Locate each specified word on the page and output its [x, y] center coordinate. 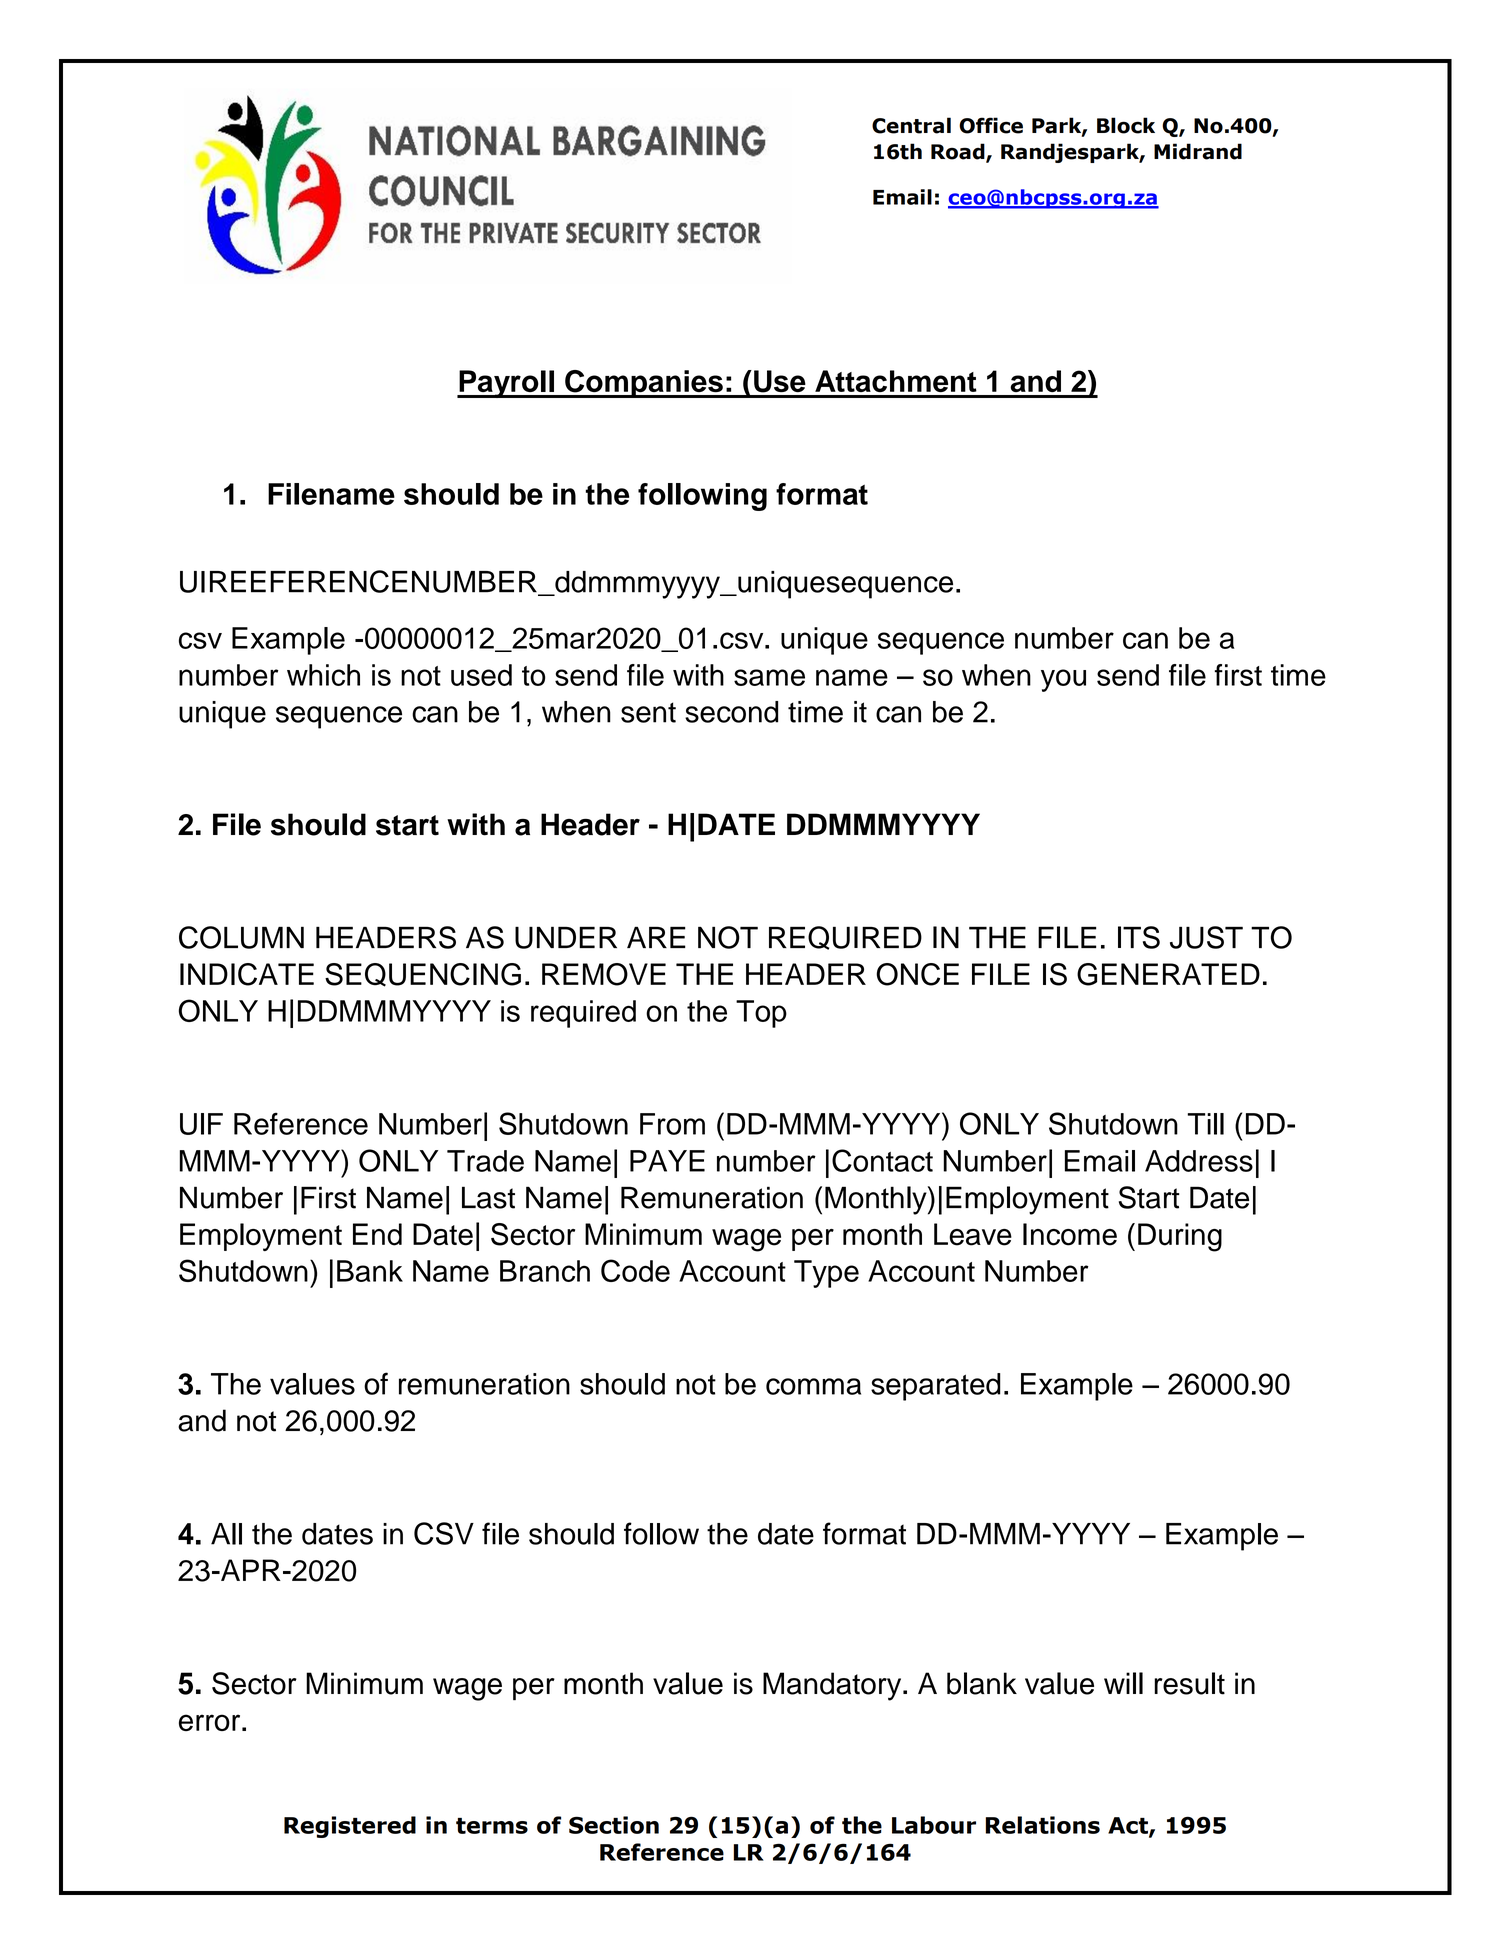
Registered [350, 1827]
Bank [370, 1271]
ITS [1139, 937]
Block [1126, 125]
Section [614, 1825]
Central [911, 125]
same [769, 677]
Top [761, 1014]
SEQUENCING [423, 975]
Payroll [506, 384]
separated [936, 1387]
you [1063, 680]
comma [813, 1386]
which [323, 675]
